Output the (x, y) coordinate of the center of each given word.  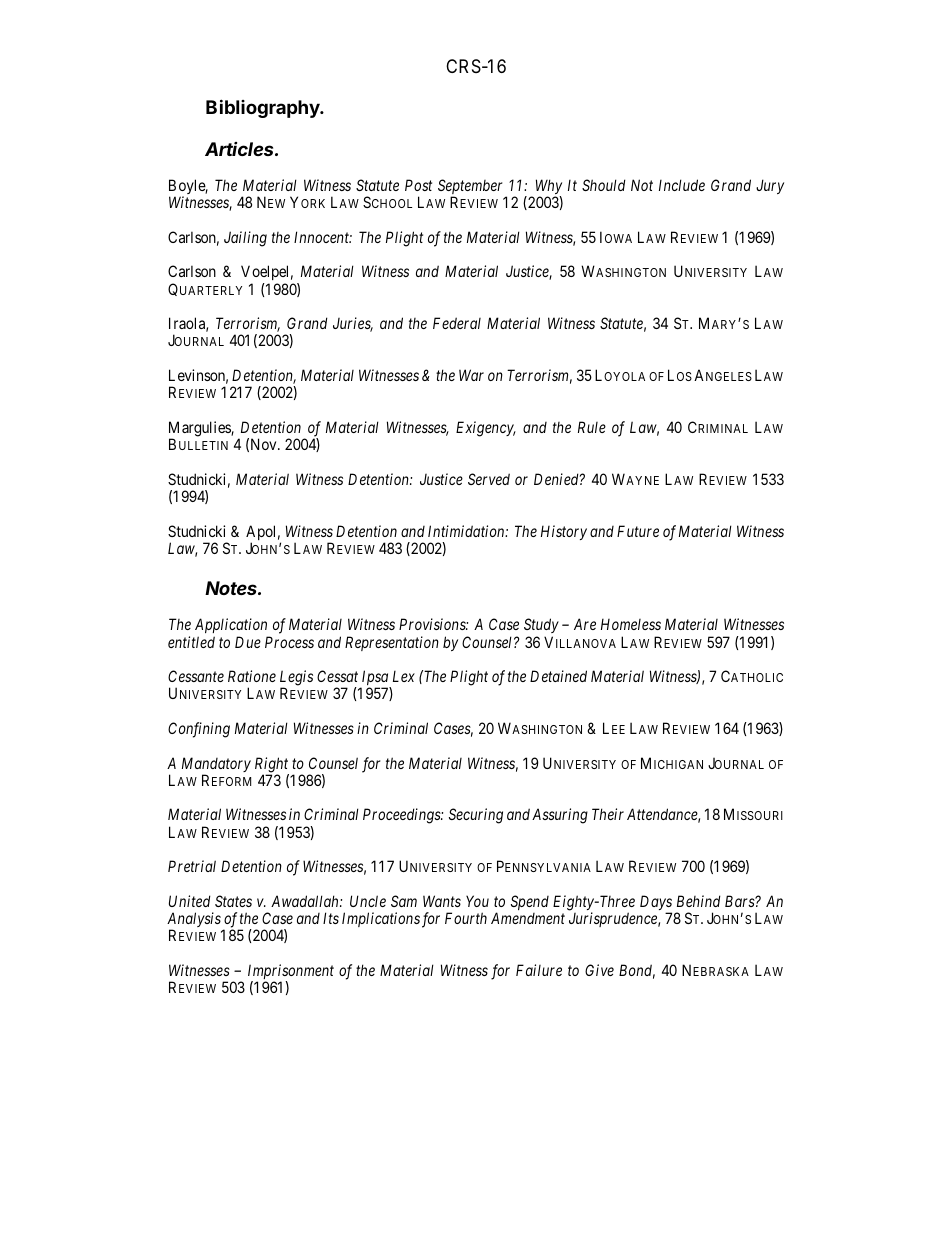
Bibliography (264, 108)
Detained (558, 676)
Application (231, 625)
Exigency (486, 429)
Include (682, 185)
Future (638, 531)
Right (272, 766)
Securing (476, 816)
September (470, 188)
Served (489, 479)
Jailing (245, 239)
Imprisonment (291, 973)
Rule (592, 427)
